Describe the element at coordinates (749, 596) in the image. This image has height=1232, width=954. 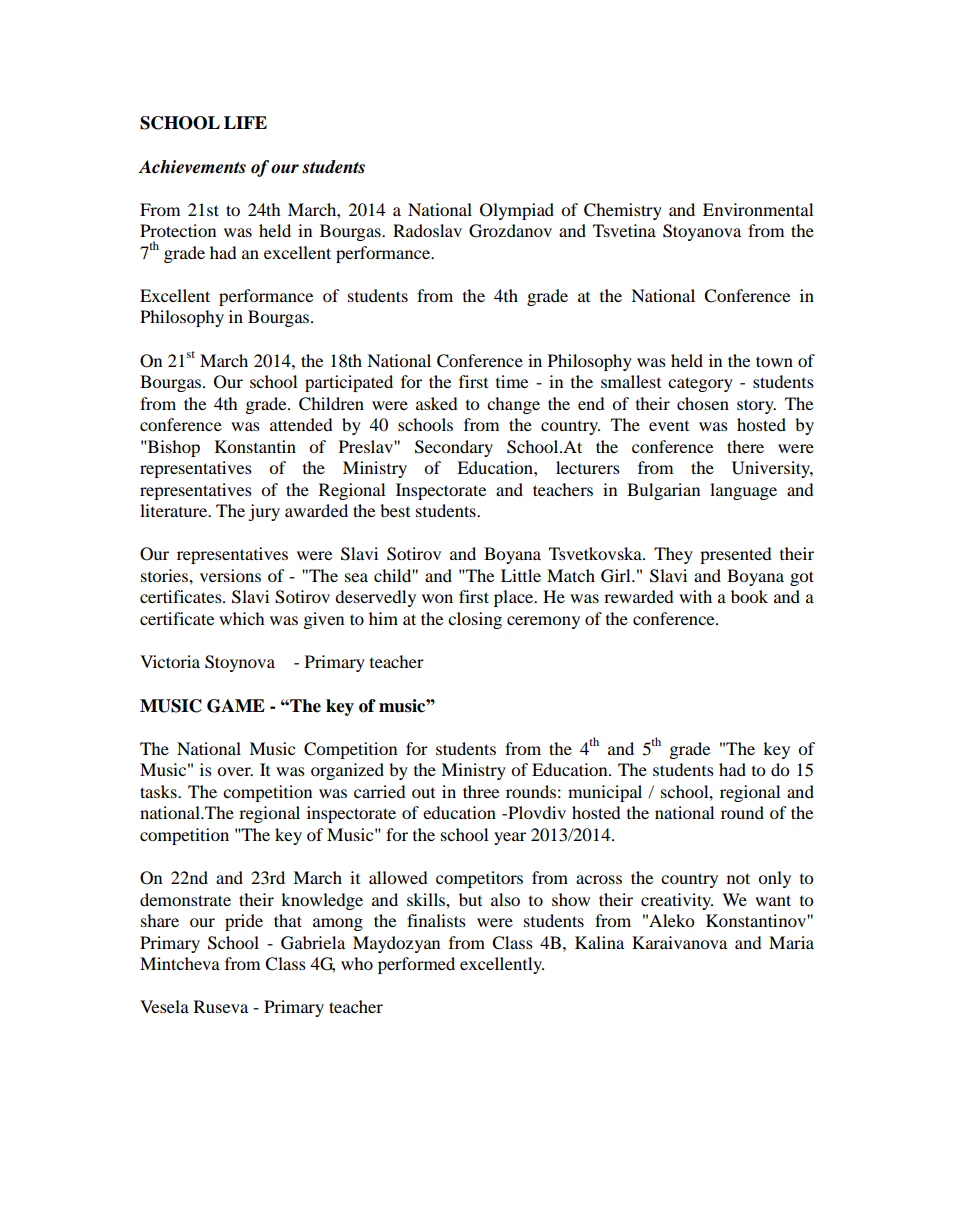
I see `book` at that location.
